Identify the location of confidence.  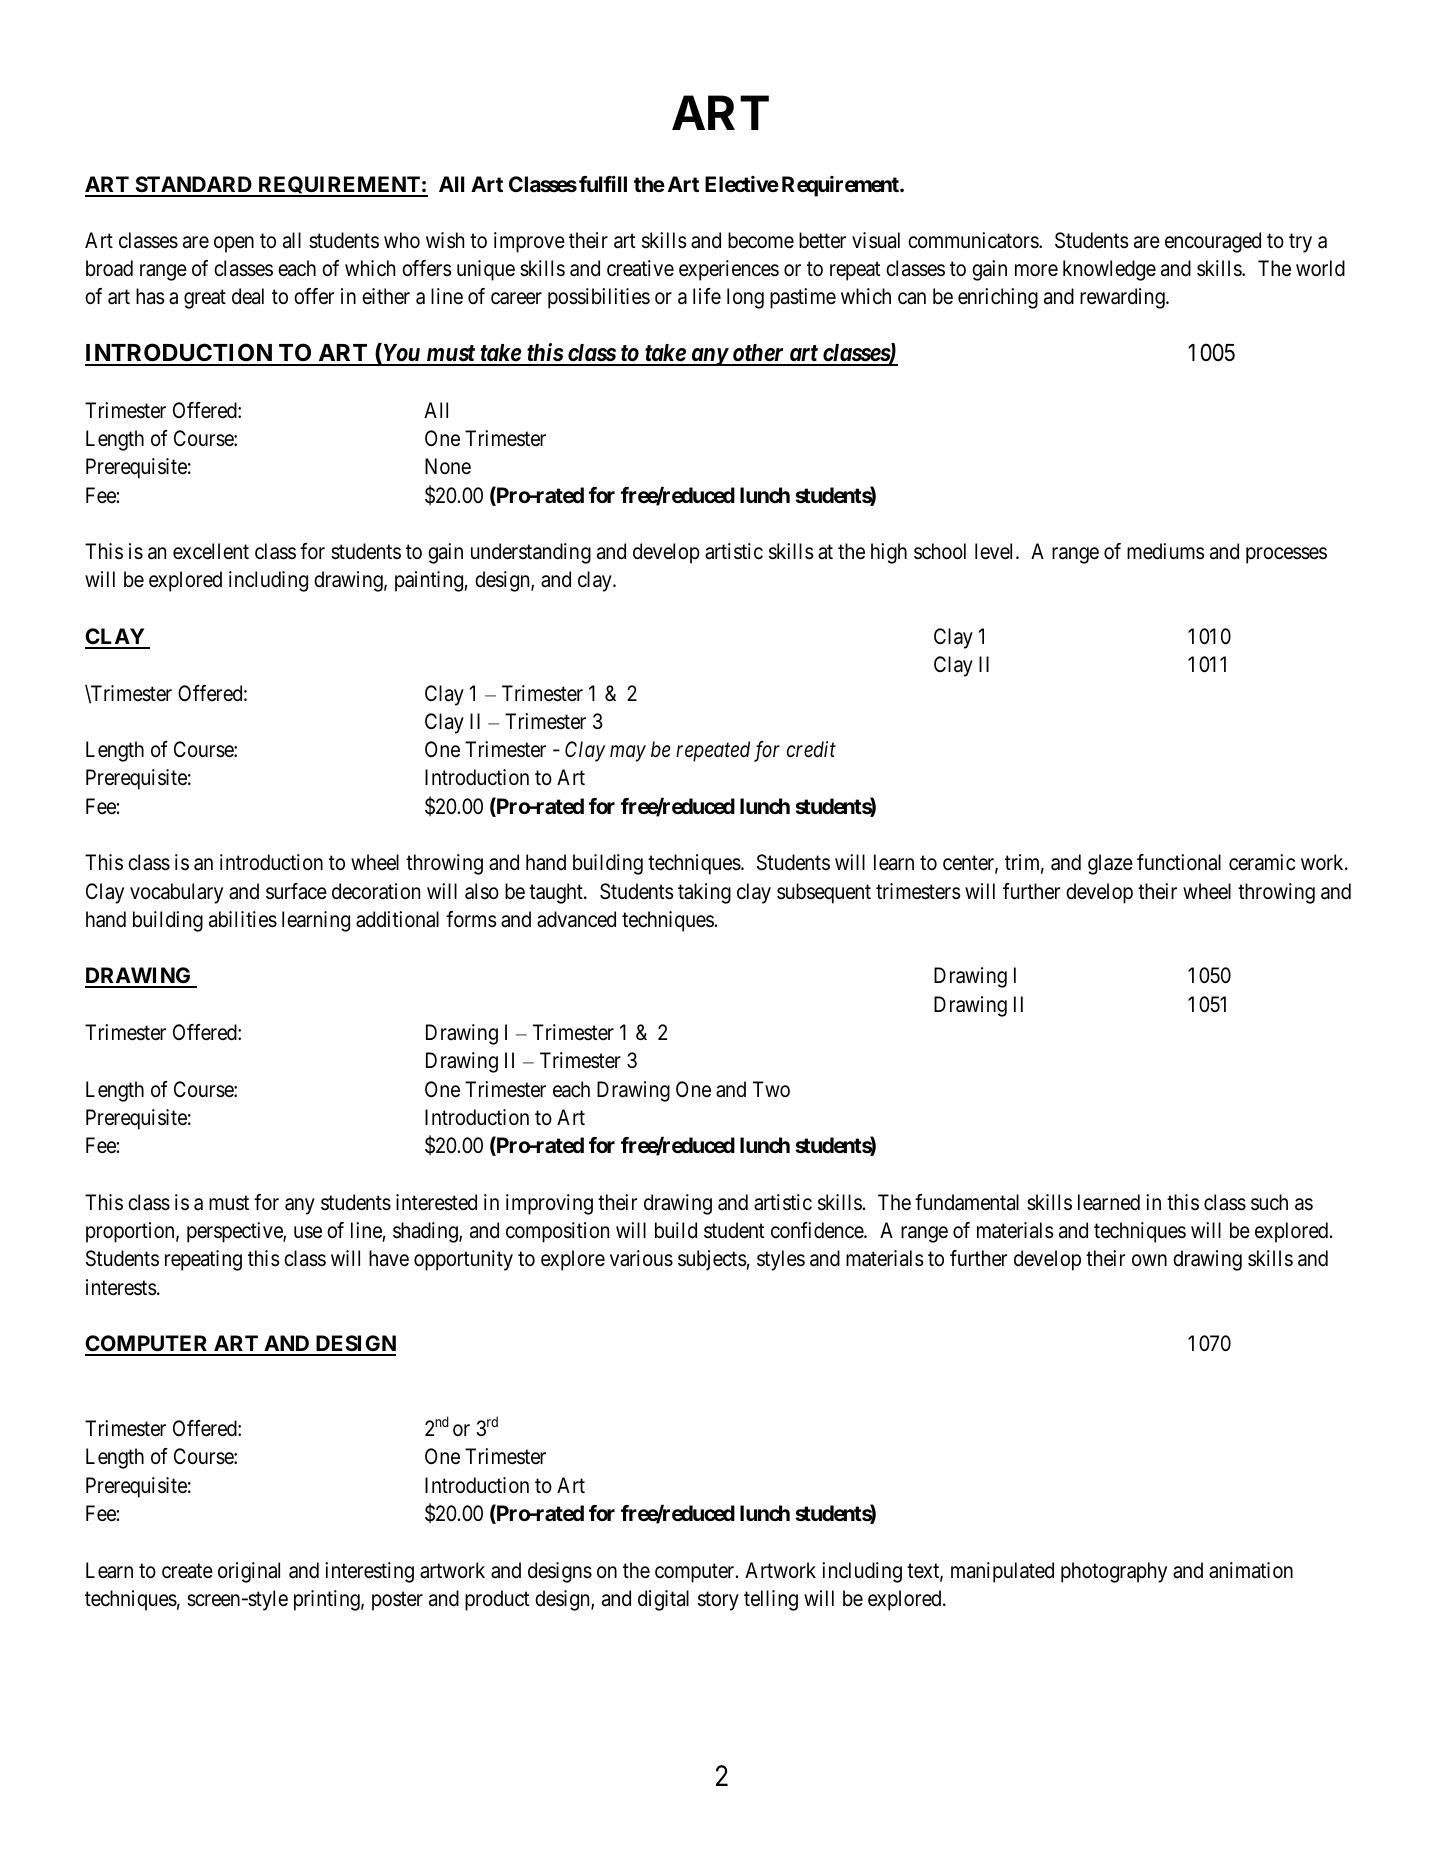
(818, 1230).
